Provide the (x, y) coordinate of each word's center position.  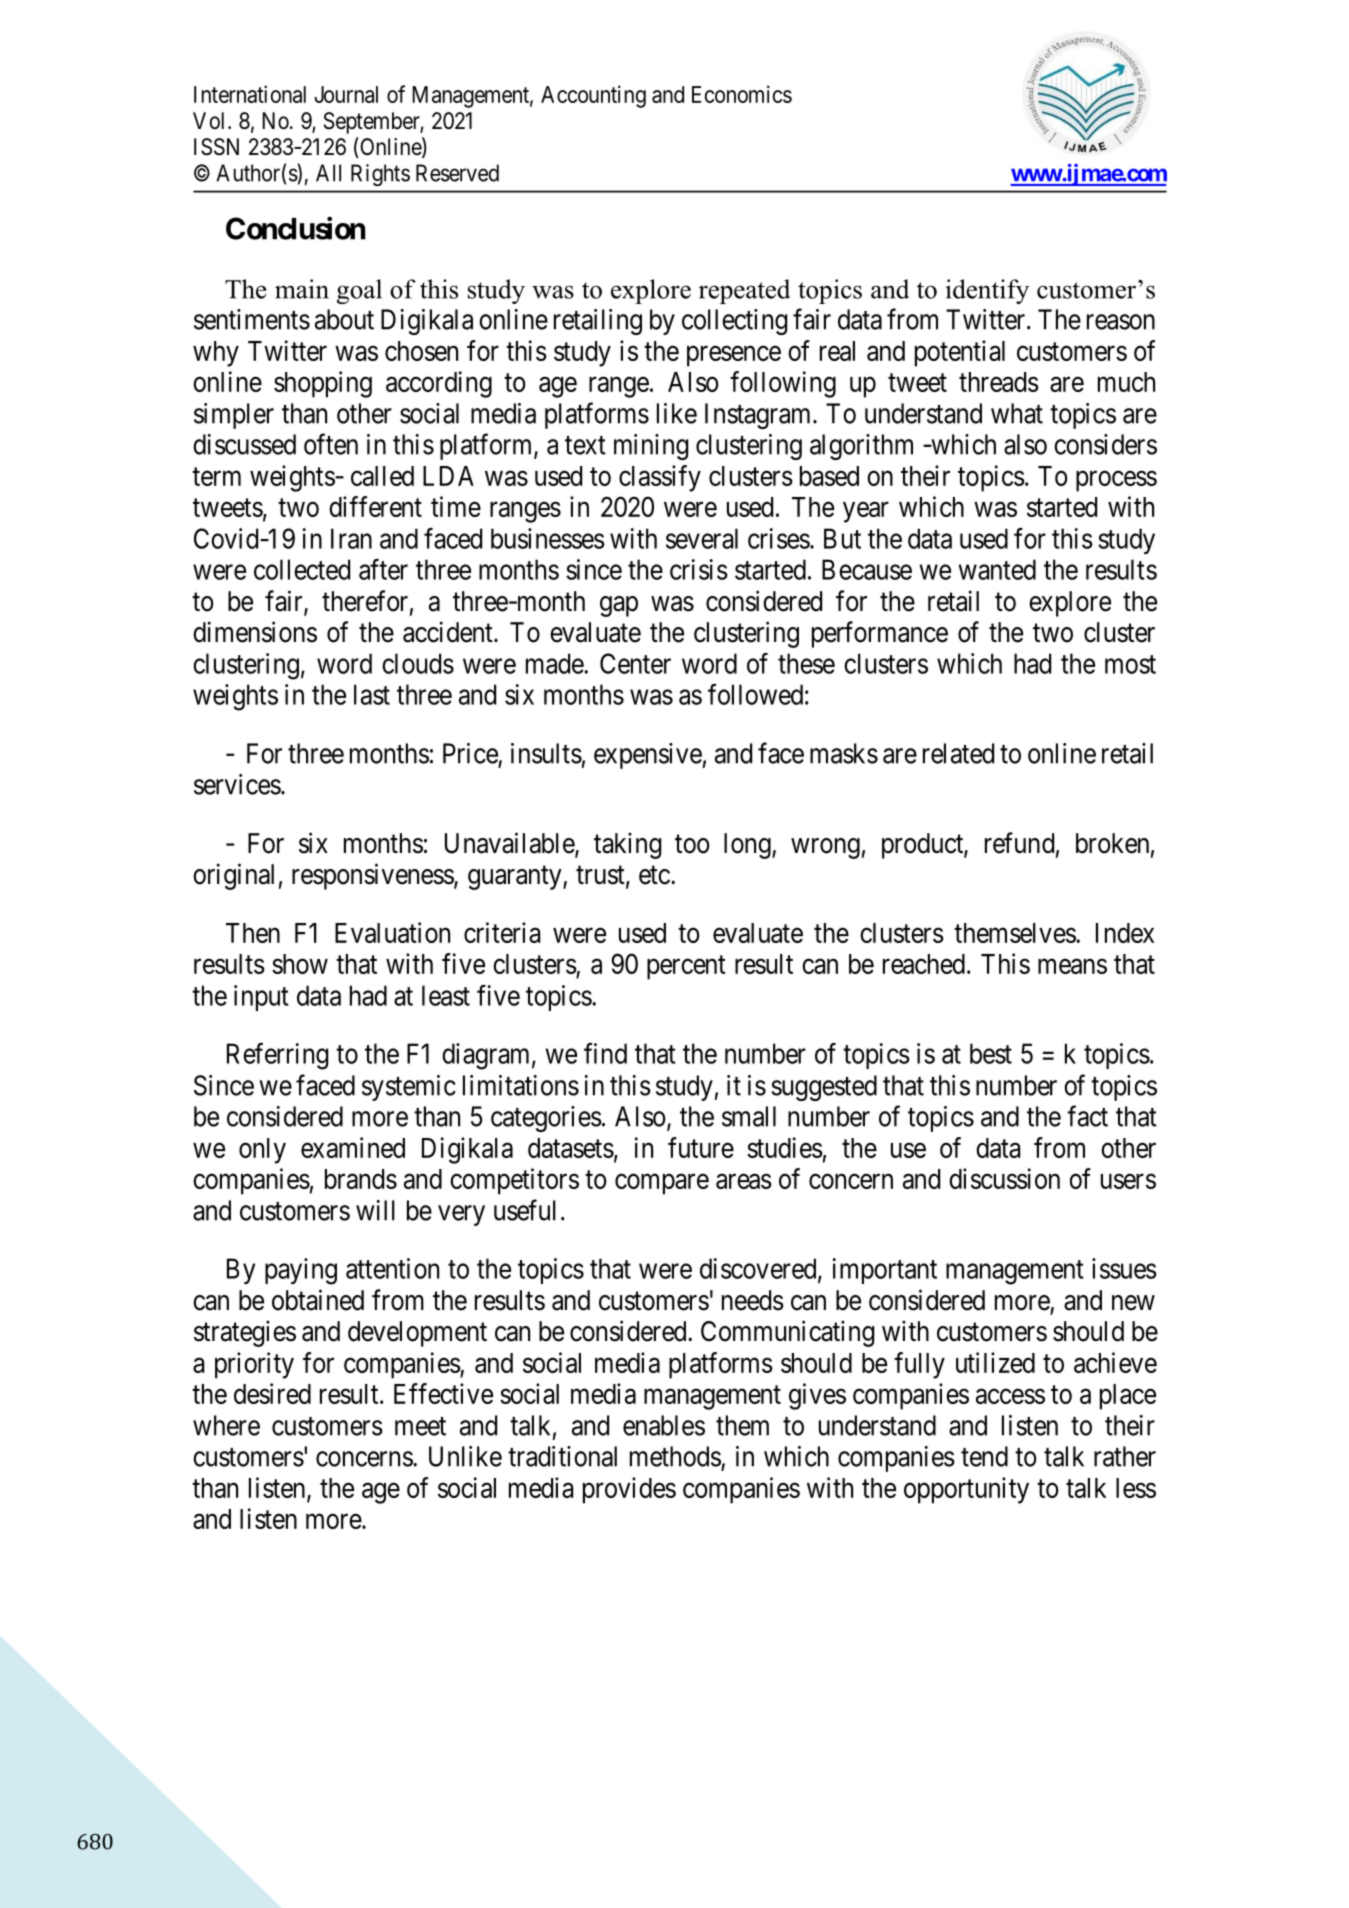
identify (987, 291)
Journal (346, 94)
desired (272, 1393)
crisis (699, 569)
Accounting (593, 96)
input (261, 998)
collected (302, 569)
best (991, 1053)
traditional (562, 1456)
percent (686, 968)
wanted (997, 569)
